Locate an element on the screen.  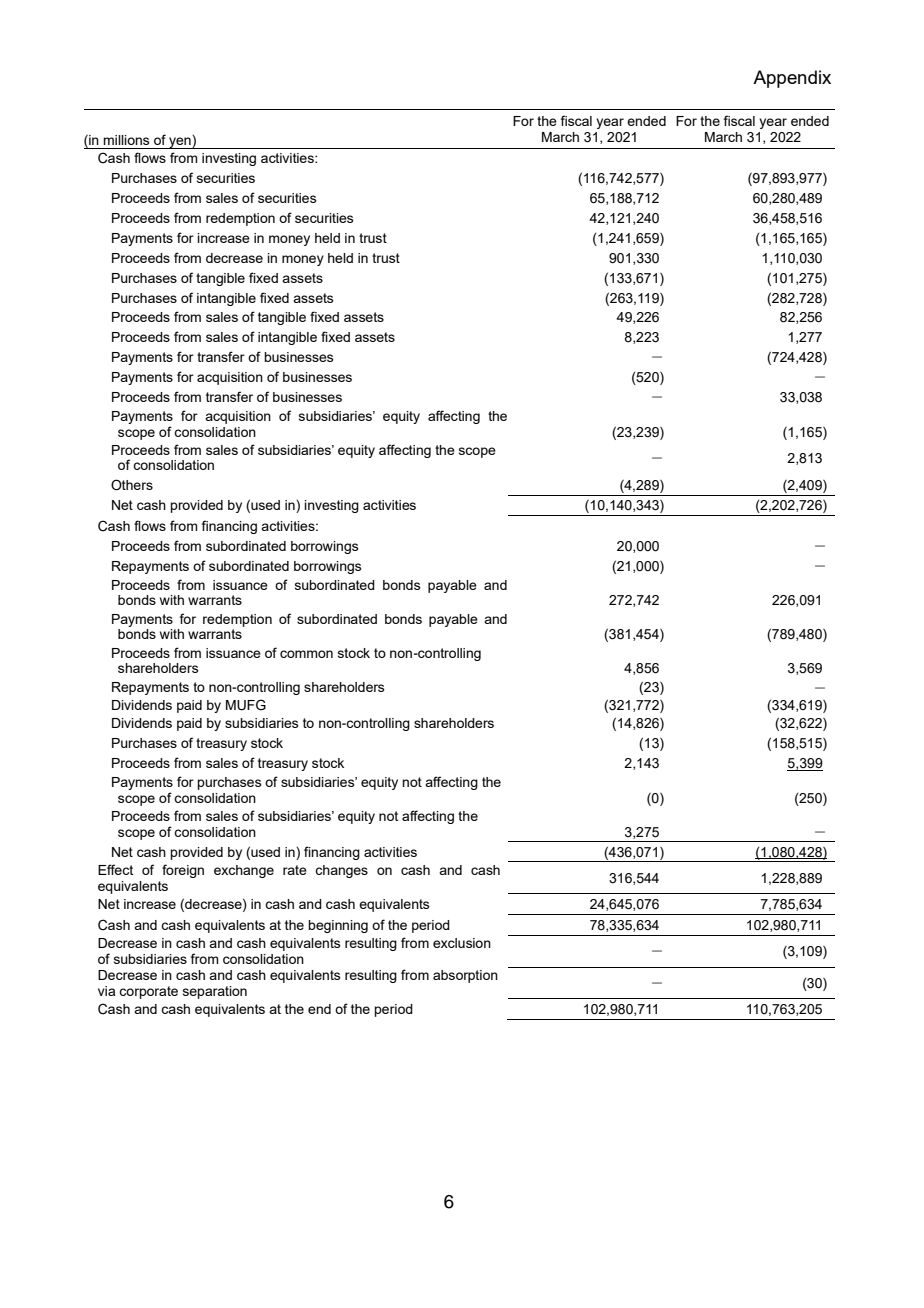
absorption is located at coordinates (465, 976).
